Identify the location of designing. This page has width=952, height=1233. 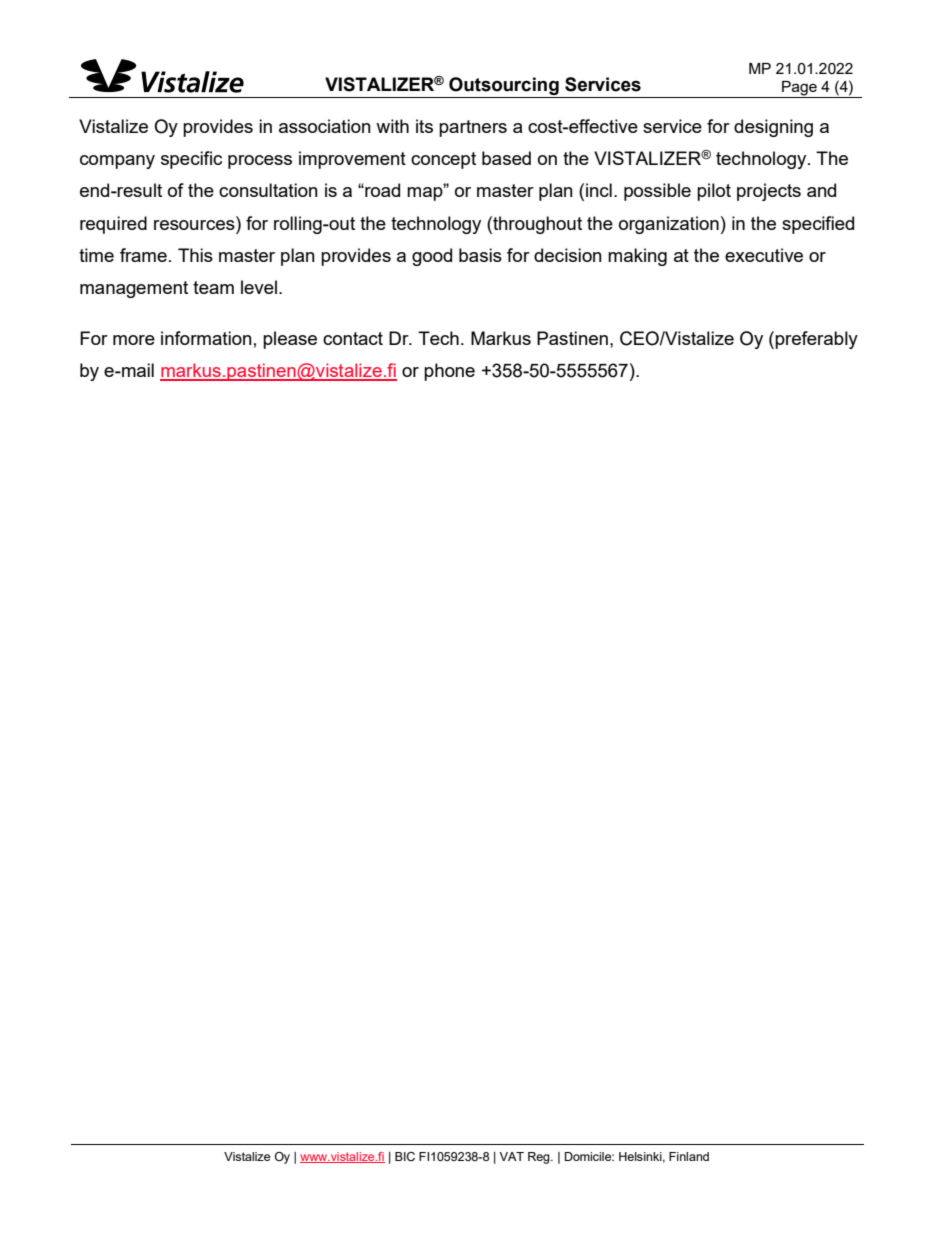
(773, 128).
